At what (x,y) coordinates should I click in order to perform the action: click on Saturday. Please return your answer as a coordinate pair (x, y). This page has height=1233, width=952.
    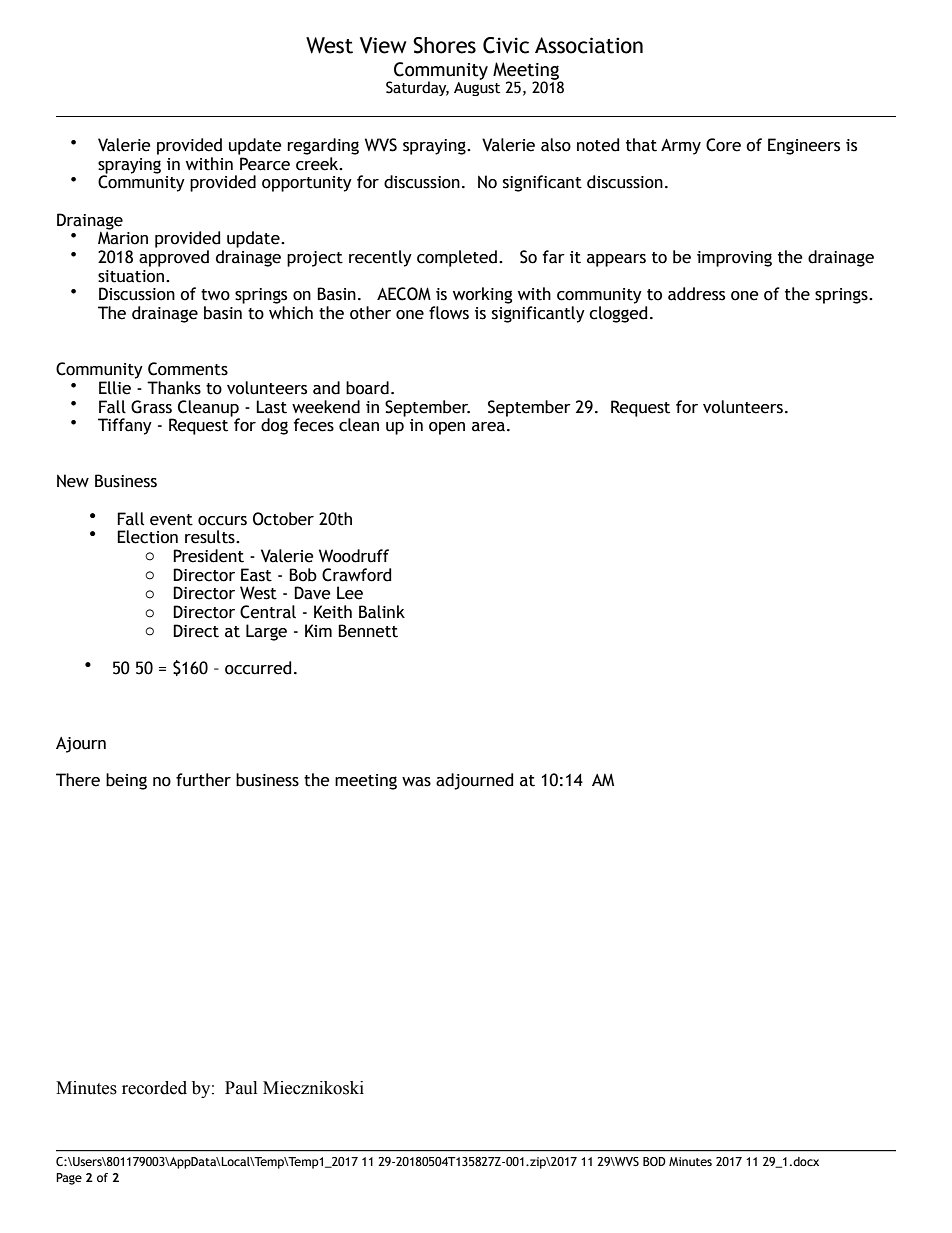
    Looking at the image, I should click on (417, 88).
